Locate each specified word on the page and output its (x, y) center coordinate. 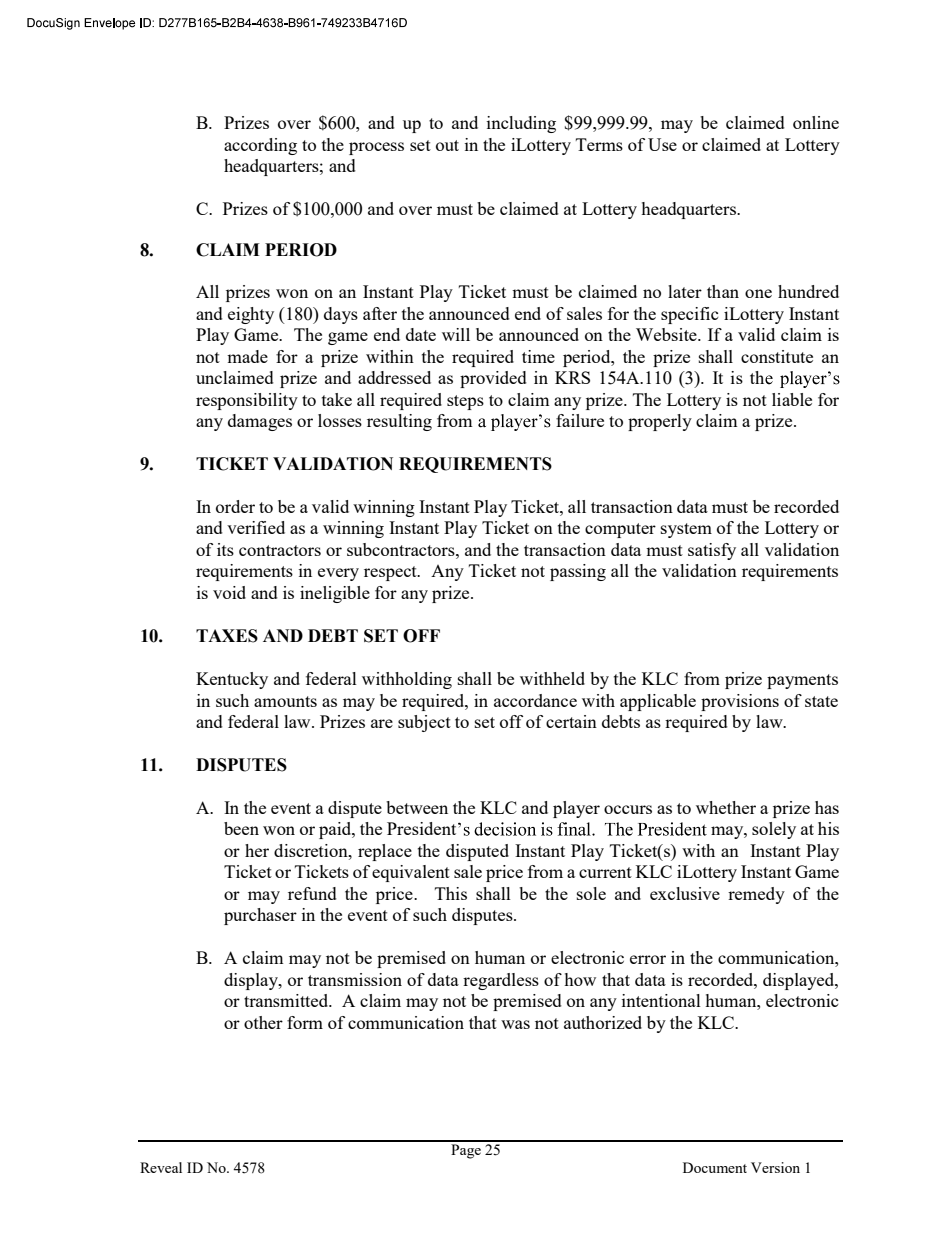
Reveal (161, 1167)
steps (465, 402)
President (423, 828)
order (235, 506)
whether (726, 807)
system (686, 530)
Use (662, 144)
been (241, 828)
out (447, 145)
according (260, 146)
